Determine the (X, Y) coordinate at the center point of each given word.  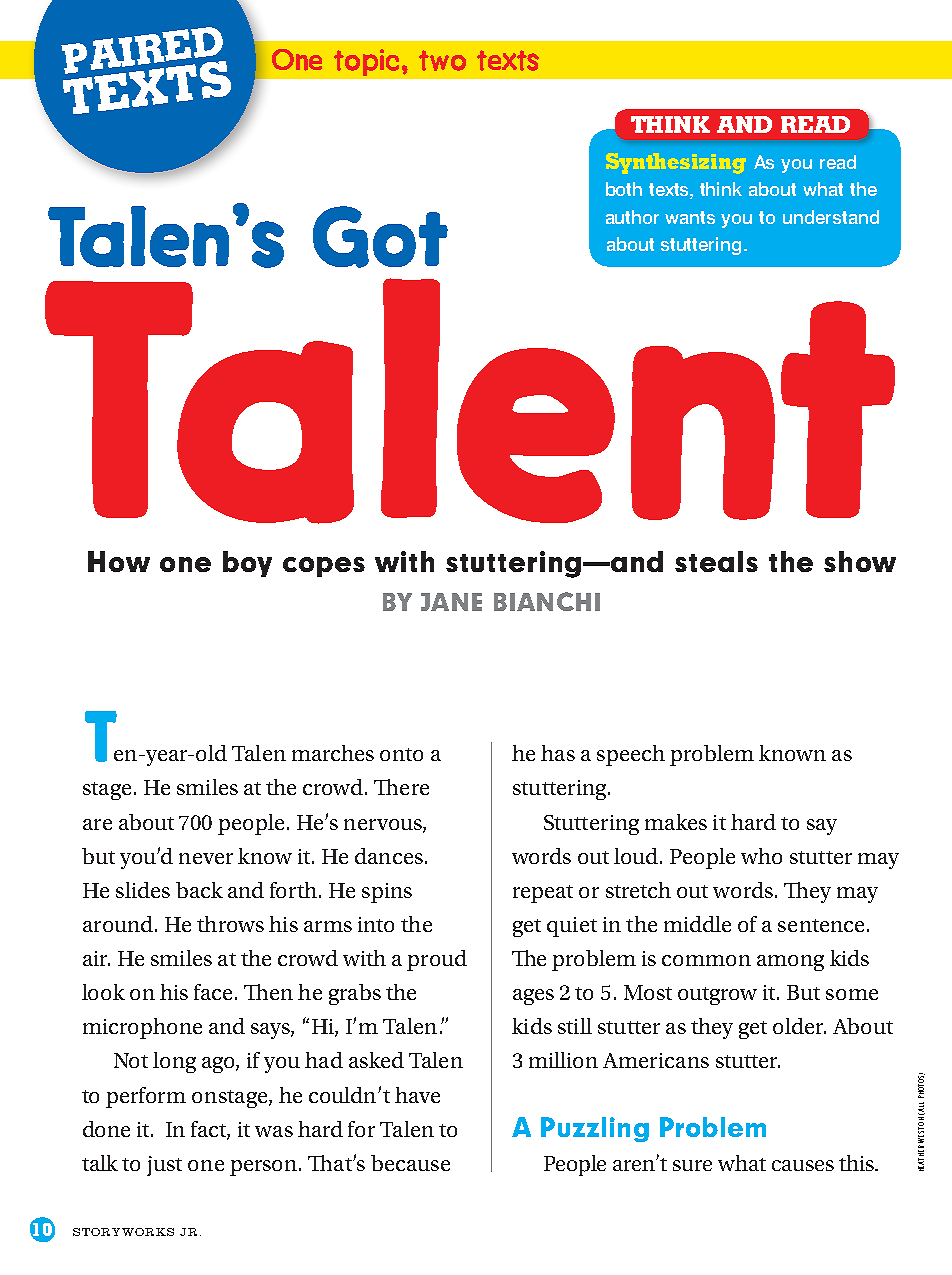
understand (831, 217)
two (442, 60)
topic (366, 62)
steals (716, 561)
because (410, 1163)
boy (247, 564)
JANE (451, 602)
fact (210, 1130)
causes (803, 1165)
